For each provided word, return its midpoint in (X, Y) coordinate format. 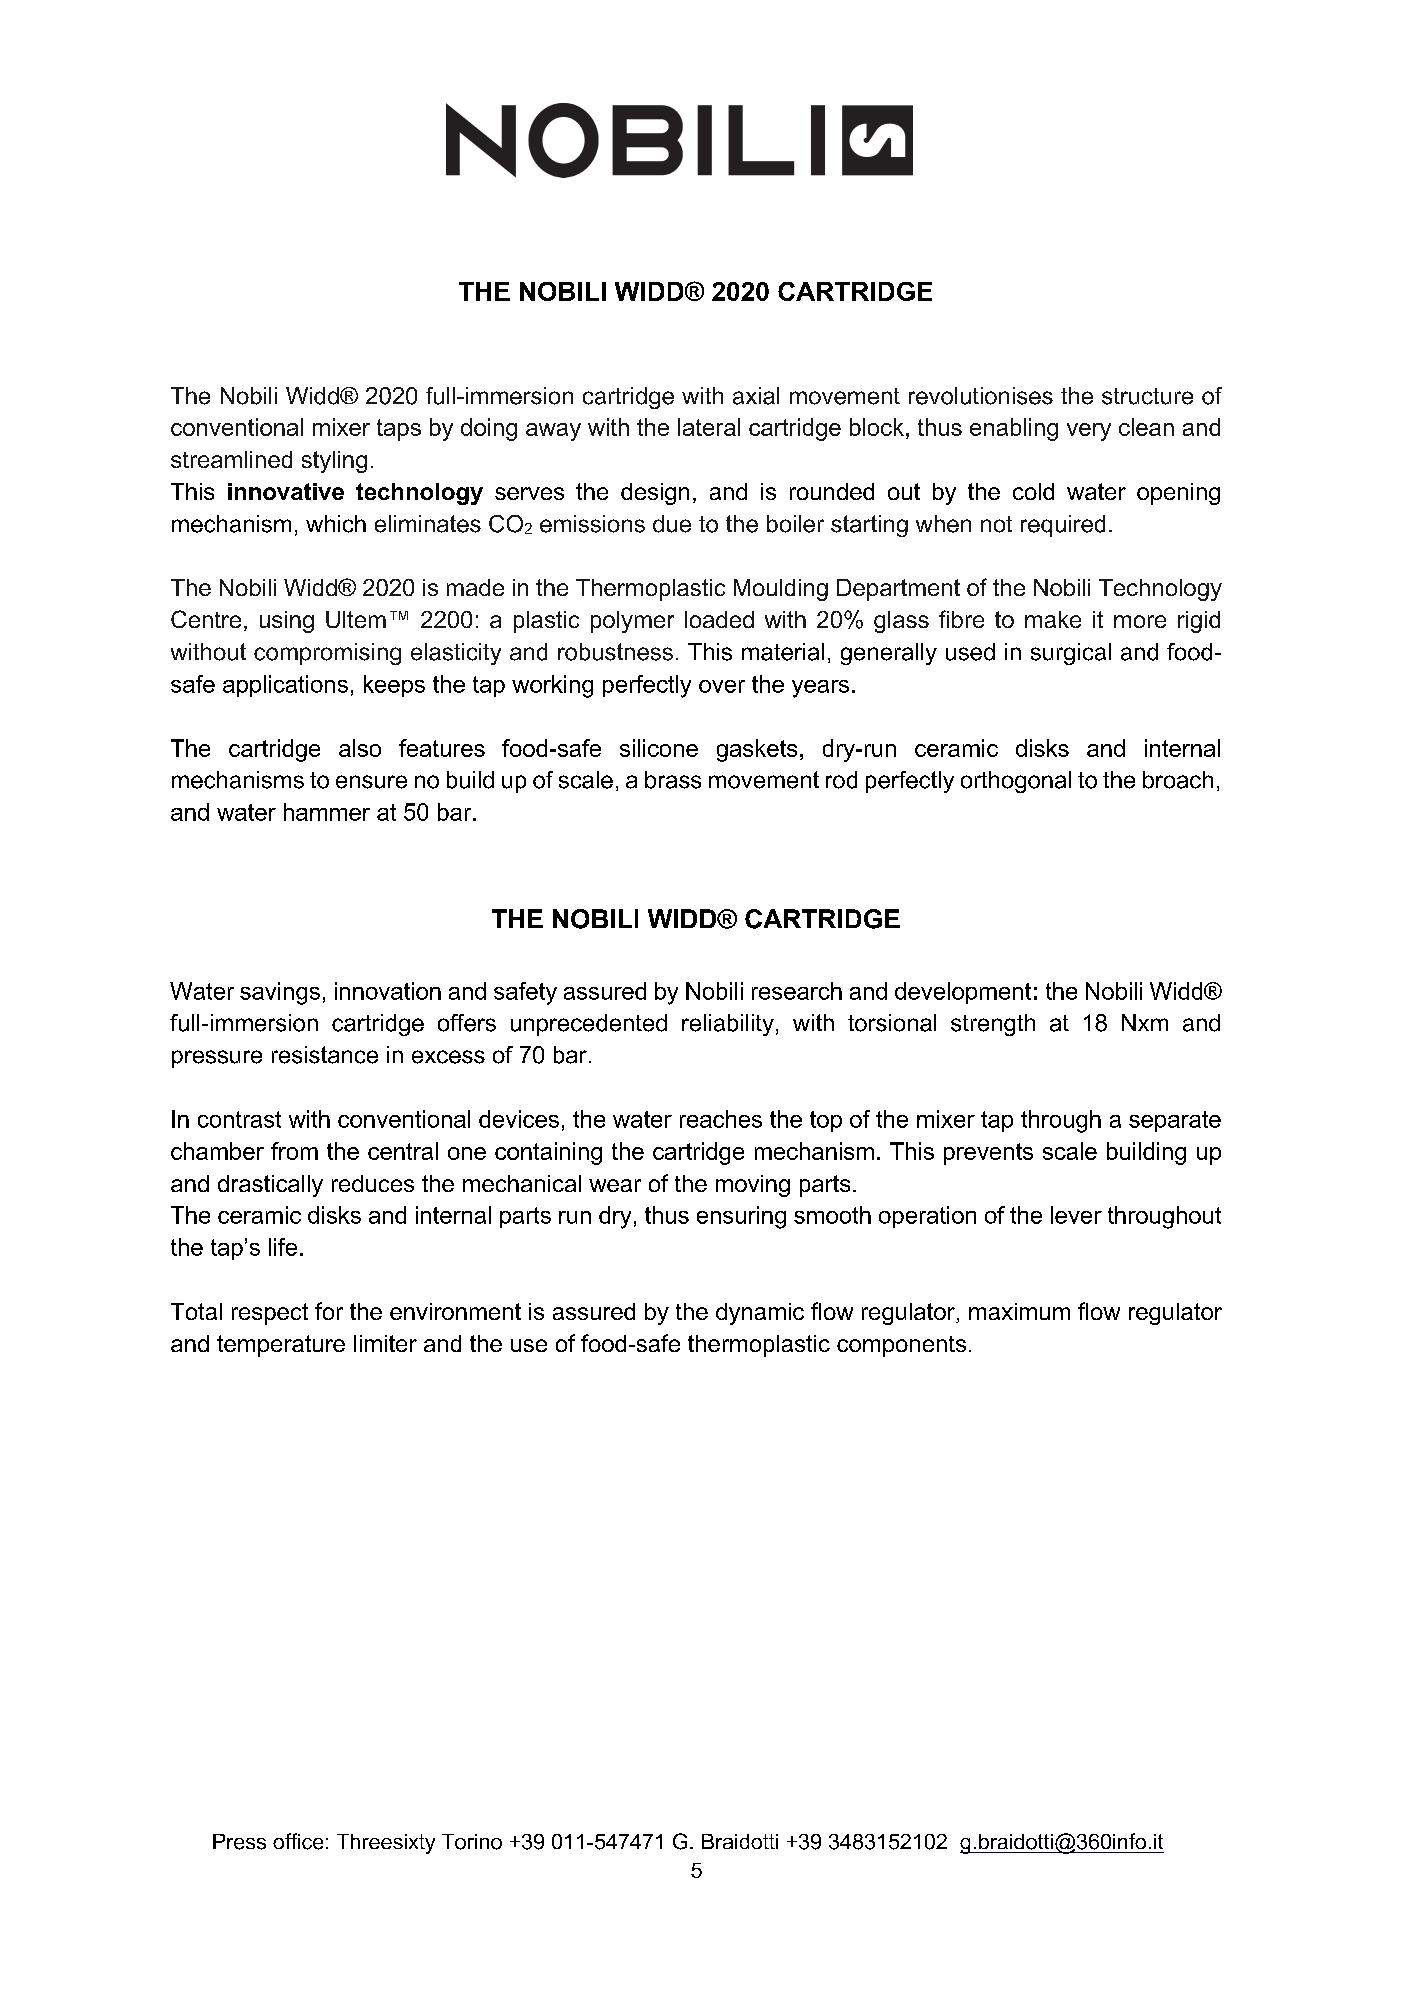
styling (334, 462)
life (283, 1247)
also (360, 748)
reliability (728, 1025)
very (1089, 432)
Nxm (1145, 1022)
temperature (281, 1346)
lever (1076, 1215)
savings (280, 993)
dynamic (760, 1314)
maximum (1019, 1311)
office (298, 1841)
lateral (709, 427)
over (722, 686)
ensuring (741, 1217)
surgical (1071, 654)
